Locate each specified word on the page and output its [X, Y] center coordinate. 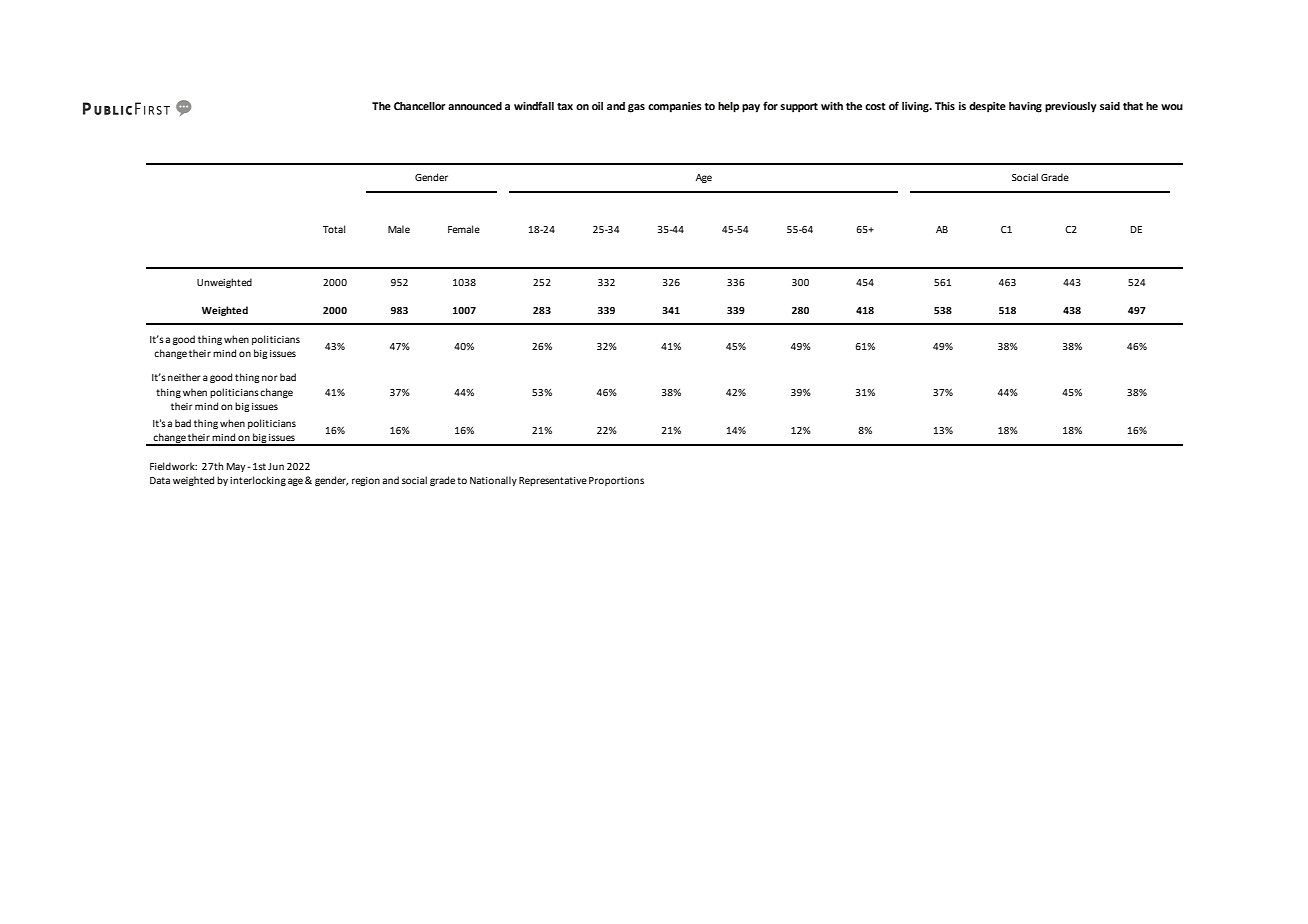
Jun [276, 466]
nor [270, 378]
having [1025, 107]
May [236, 467]
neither [184, 377]
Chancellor [419, 106]
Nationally [493, 481]
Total [334, 229]
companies [675, 107]
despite [987, 107]
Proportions [616, 481]
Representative [553, 481]
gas [636, 108]
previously [1071, 107]
